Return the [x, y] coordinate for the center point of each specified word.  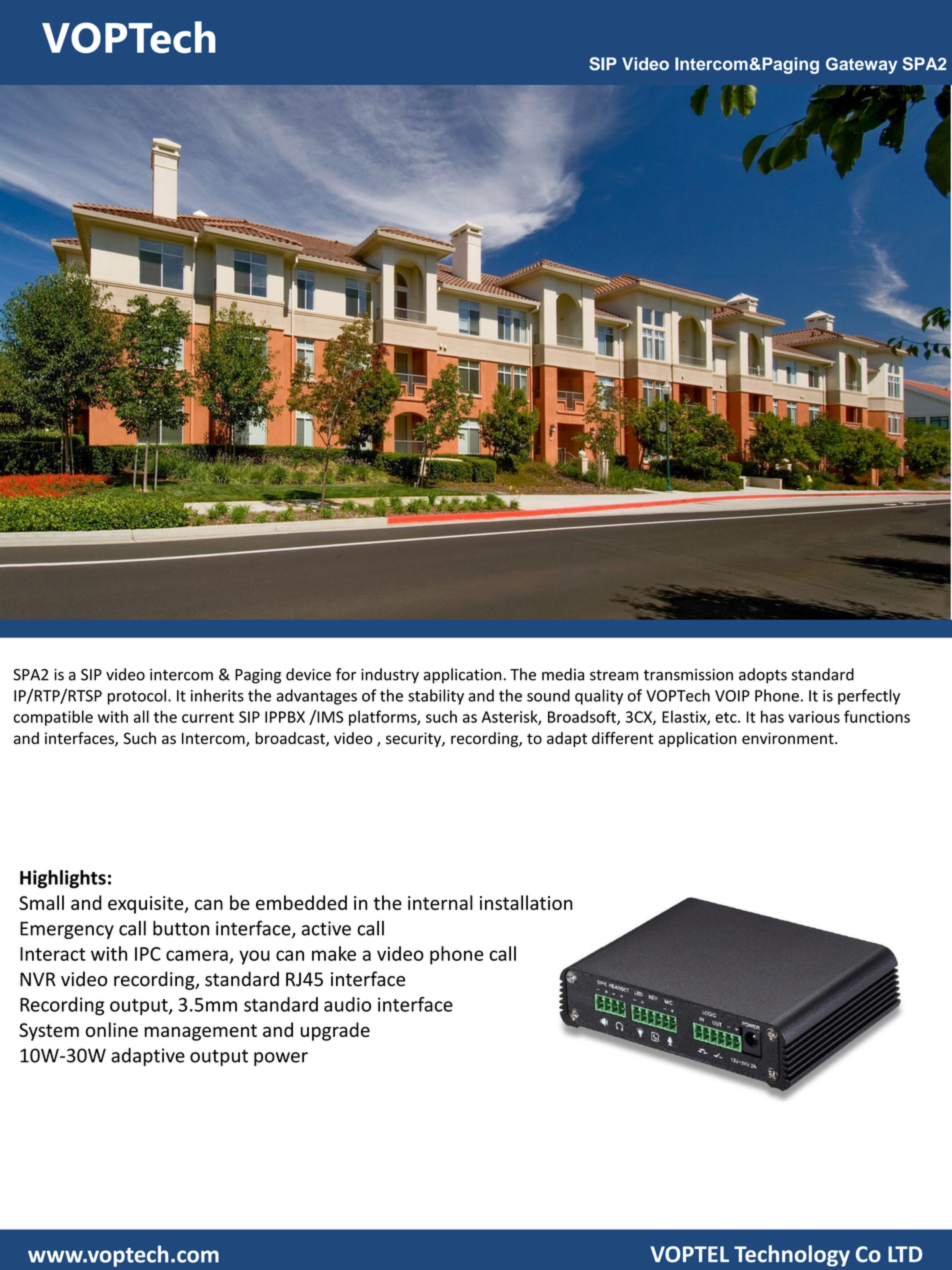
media [563, 674]
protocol [137, 697]
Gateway [861, 65]
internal [440, 902]
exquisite [147, 905]
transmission [688, 675]
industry [390, 676]
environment [789, 738]
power [281, 1059]
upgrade [335, 1031]
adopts [763, 676]
